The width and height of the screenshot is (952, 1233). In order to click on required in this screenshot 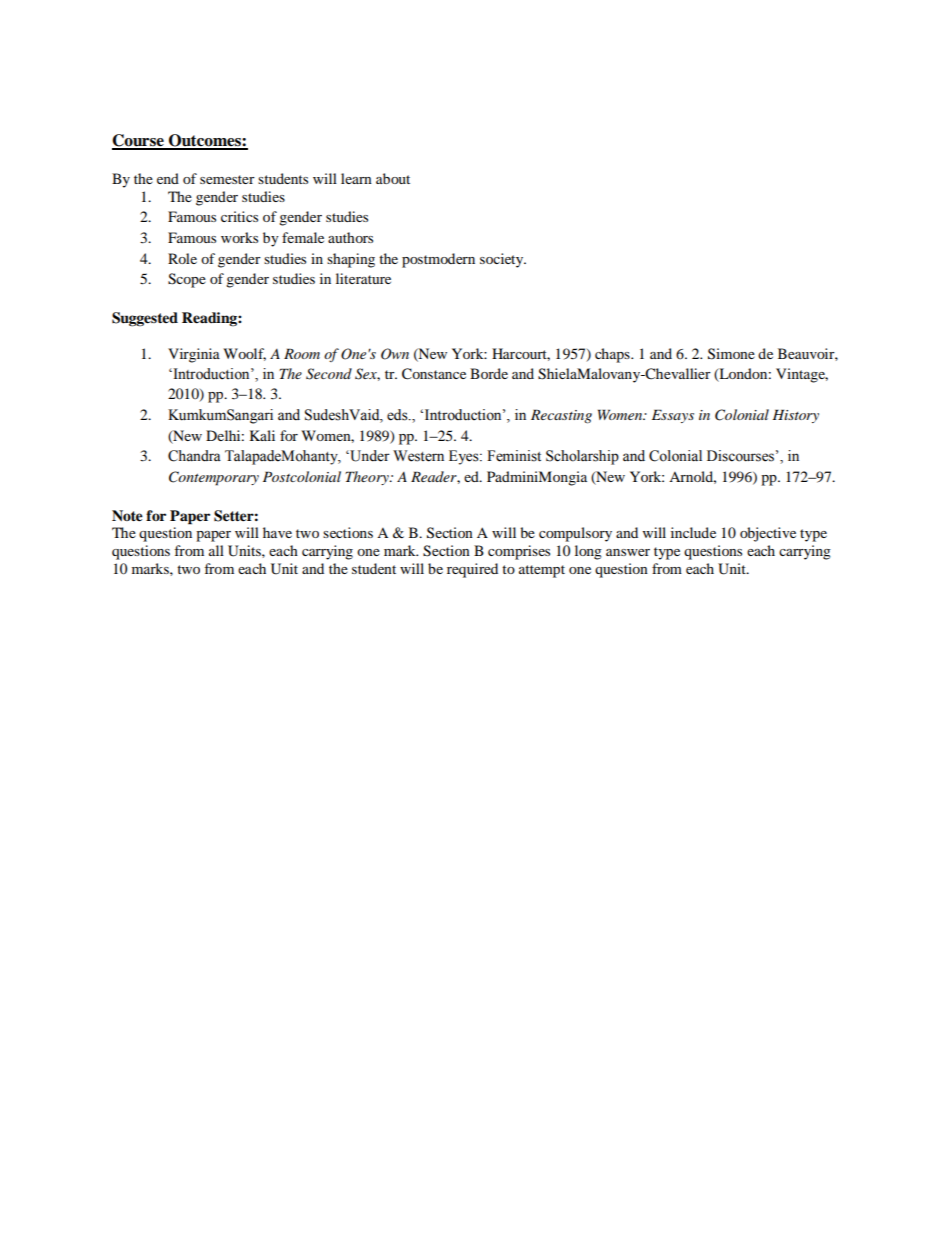, I will do `click(472, 570)`.
